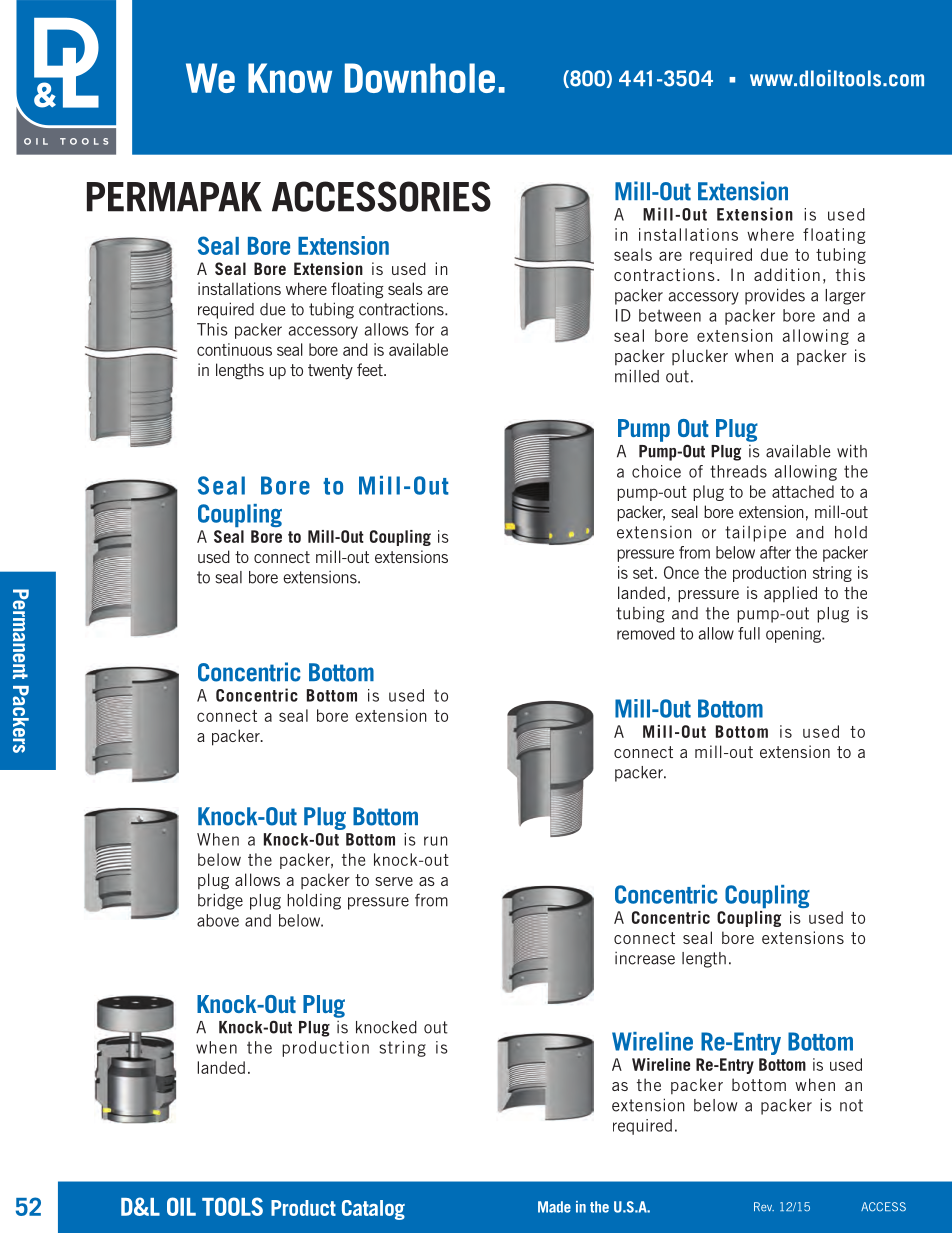  I want to click on run, so click(436, 841).
